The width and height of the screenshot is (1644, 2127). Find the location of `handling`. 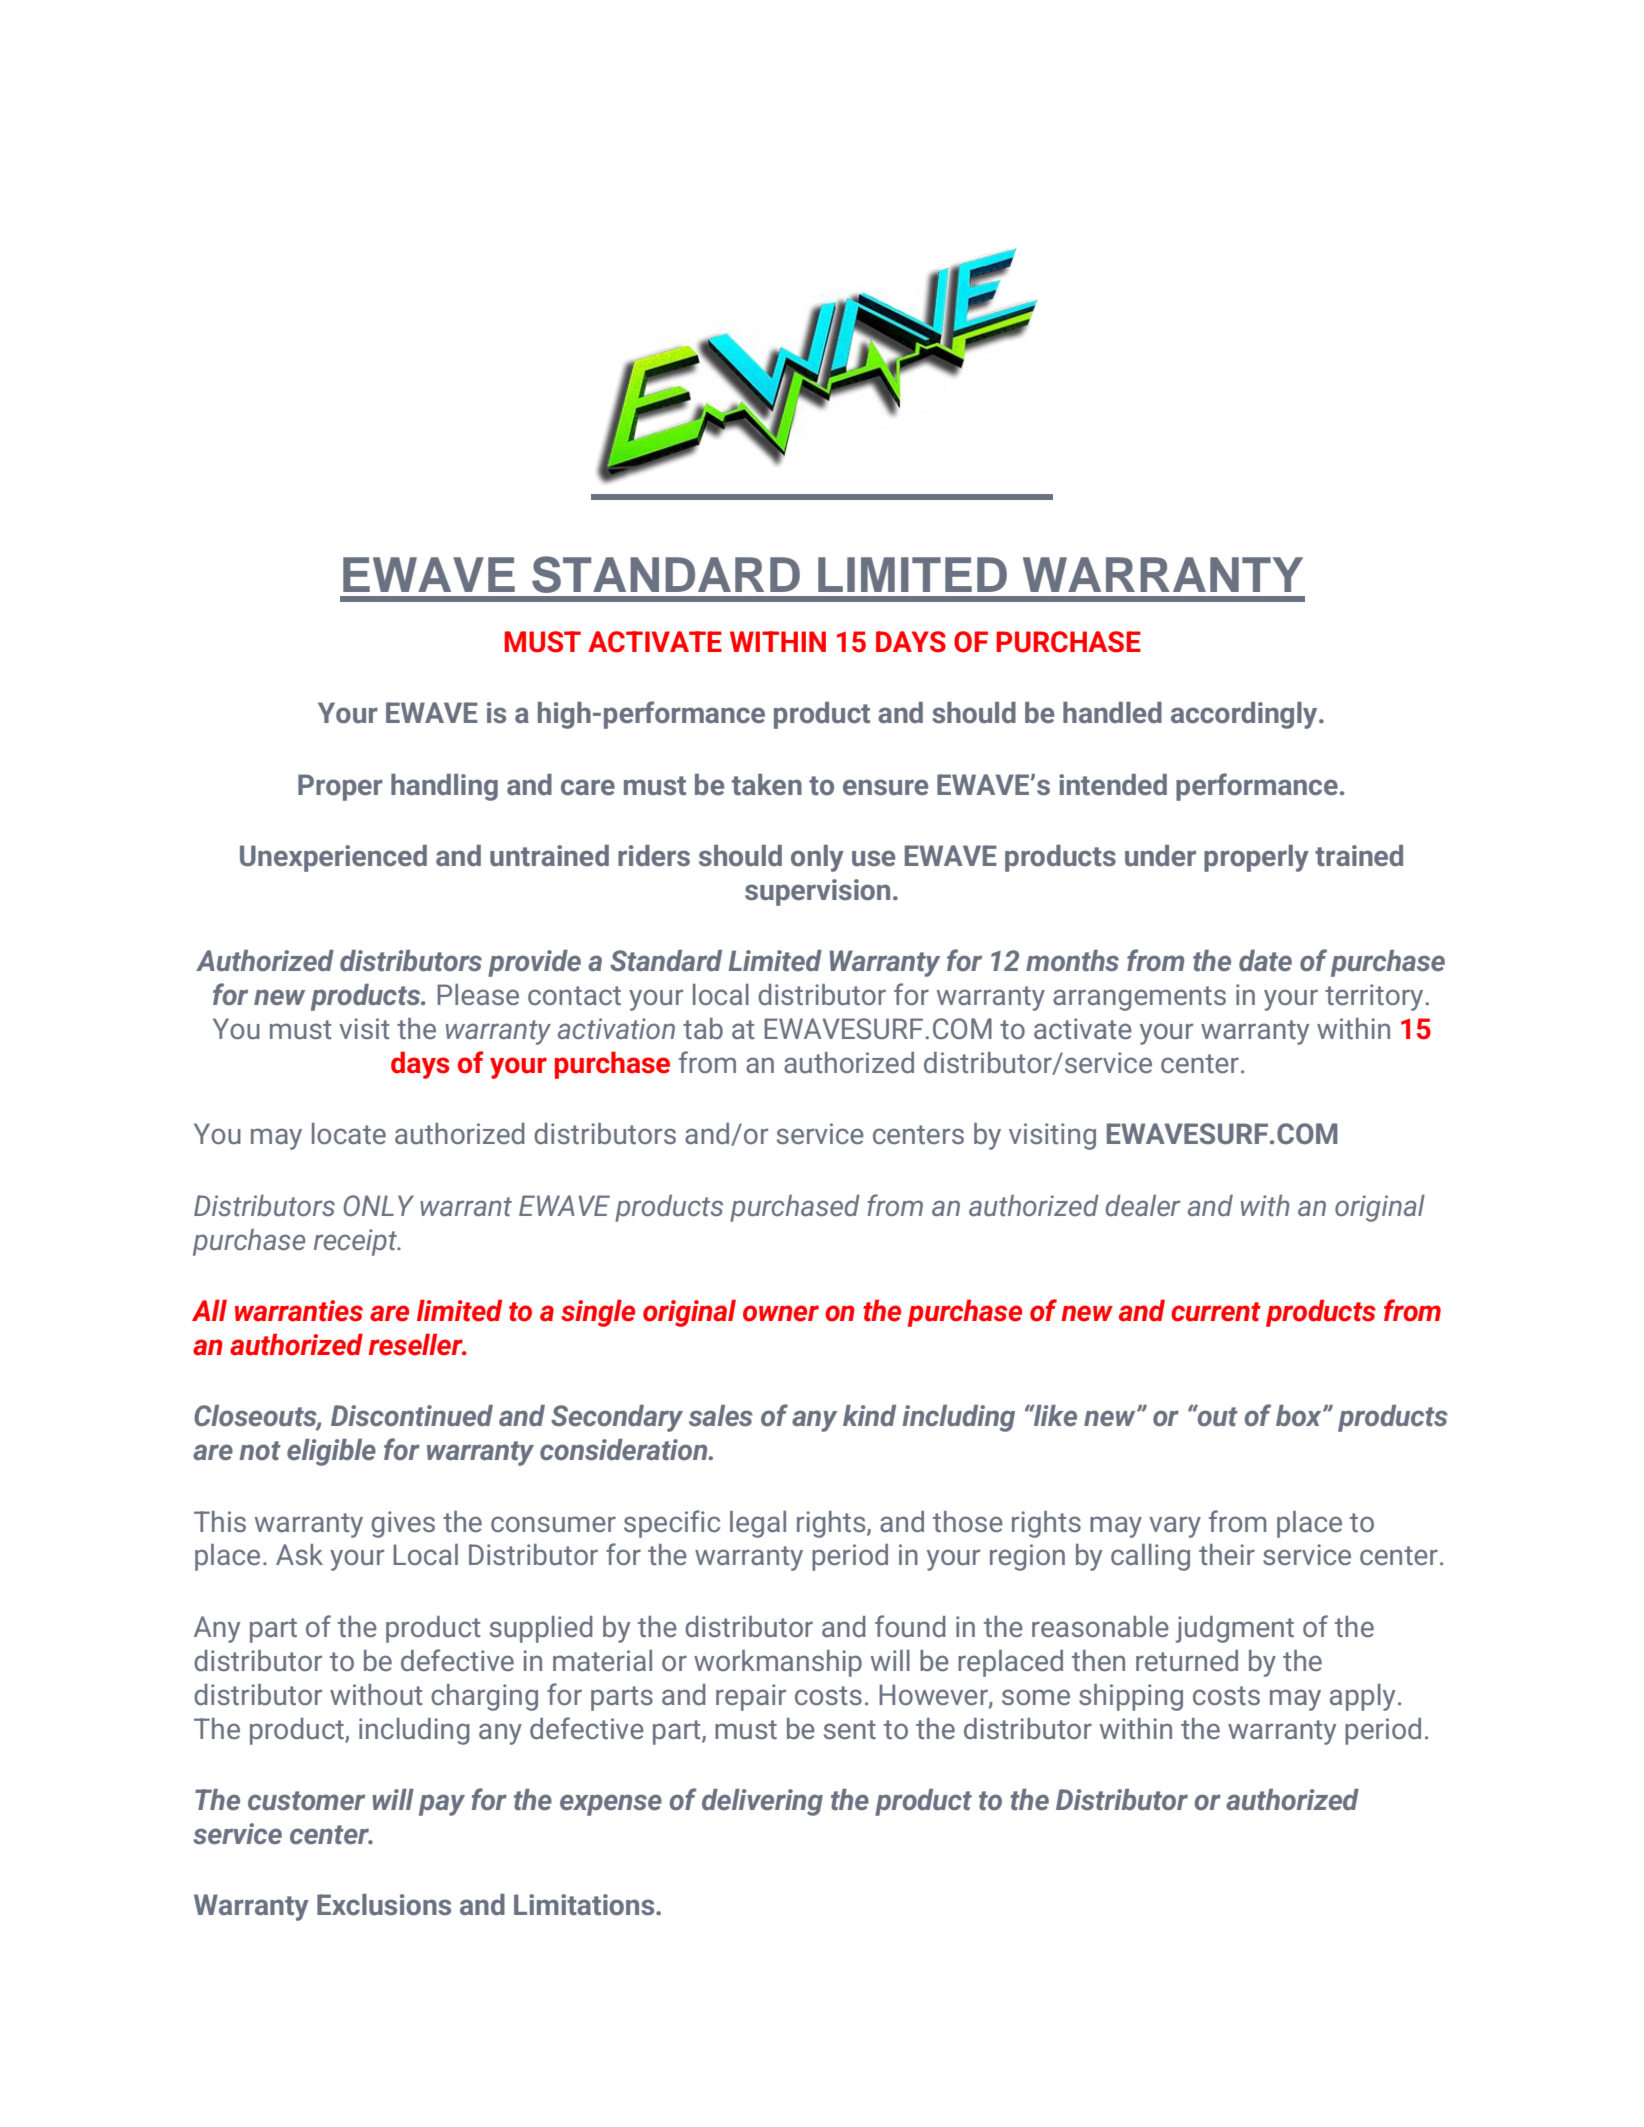

handling is located at coordinates (444, 787).
